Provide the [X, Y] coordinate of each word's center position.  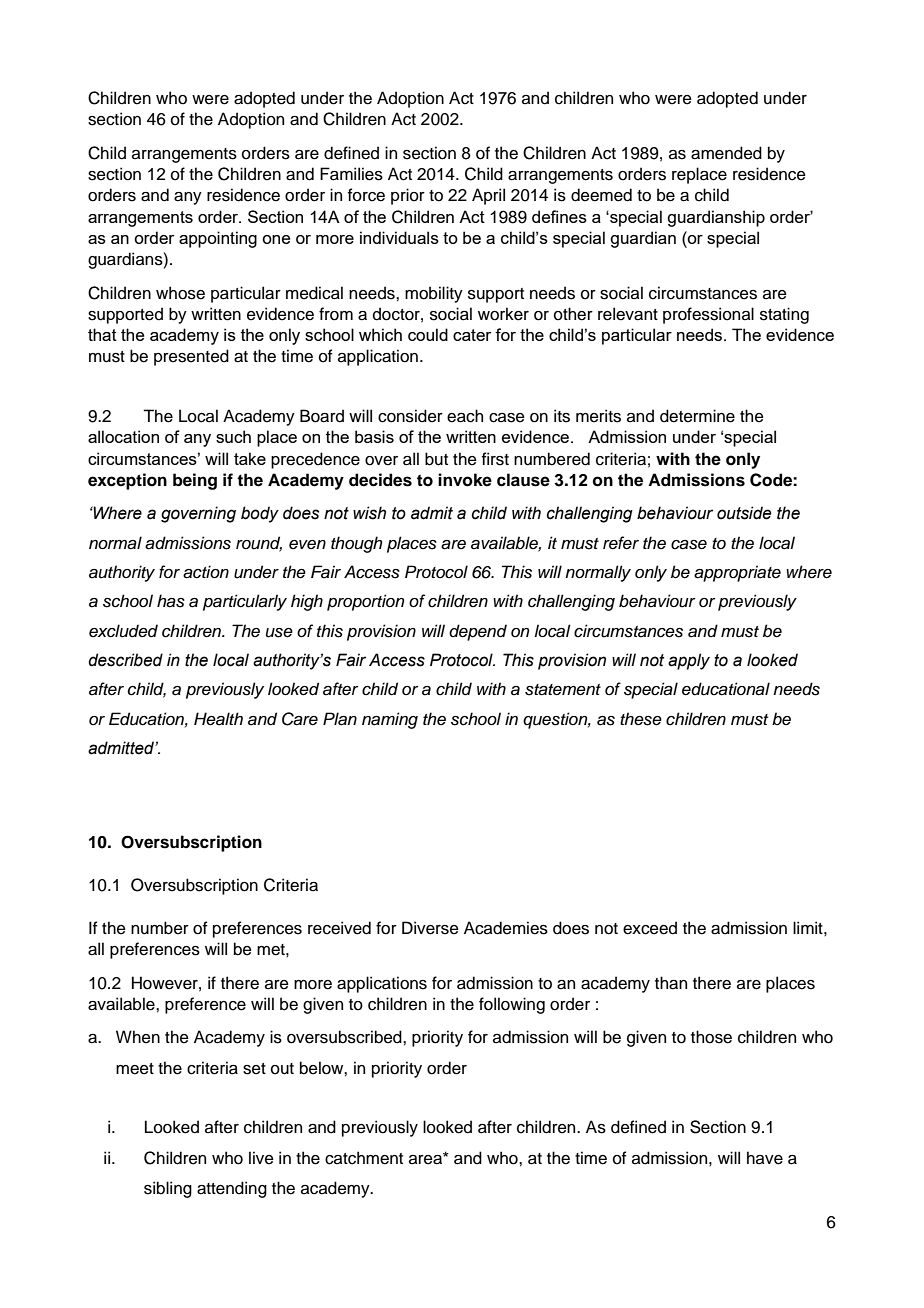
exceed [650, 928]
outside [744, 513]
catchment [364, 1158]
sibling [168, 1189]
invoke [465, 480]
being [195, 481]
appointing [218, 239]
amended [726, 153]
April [488, 196]
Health [218, 719]
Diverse [430, 928]
